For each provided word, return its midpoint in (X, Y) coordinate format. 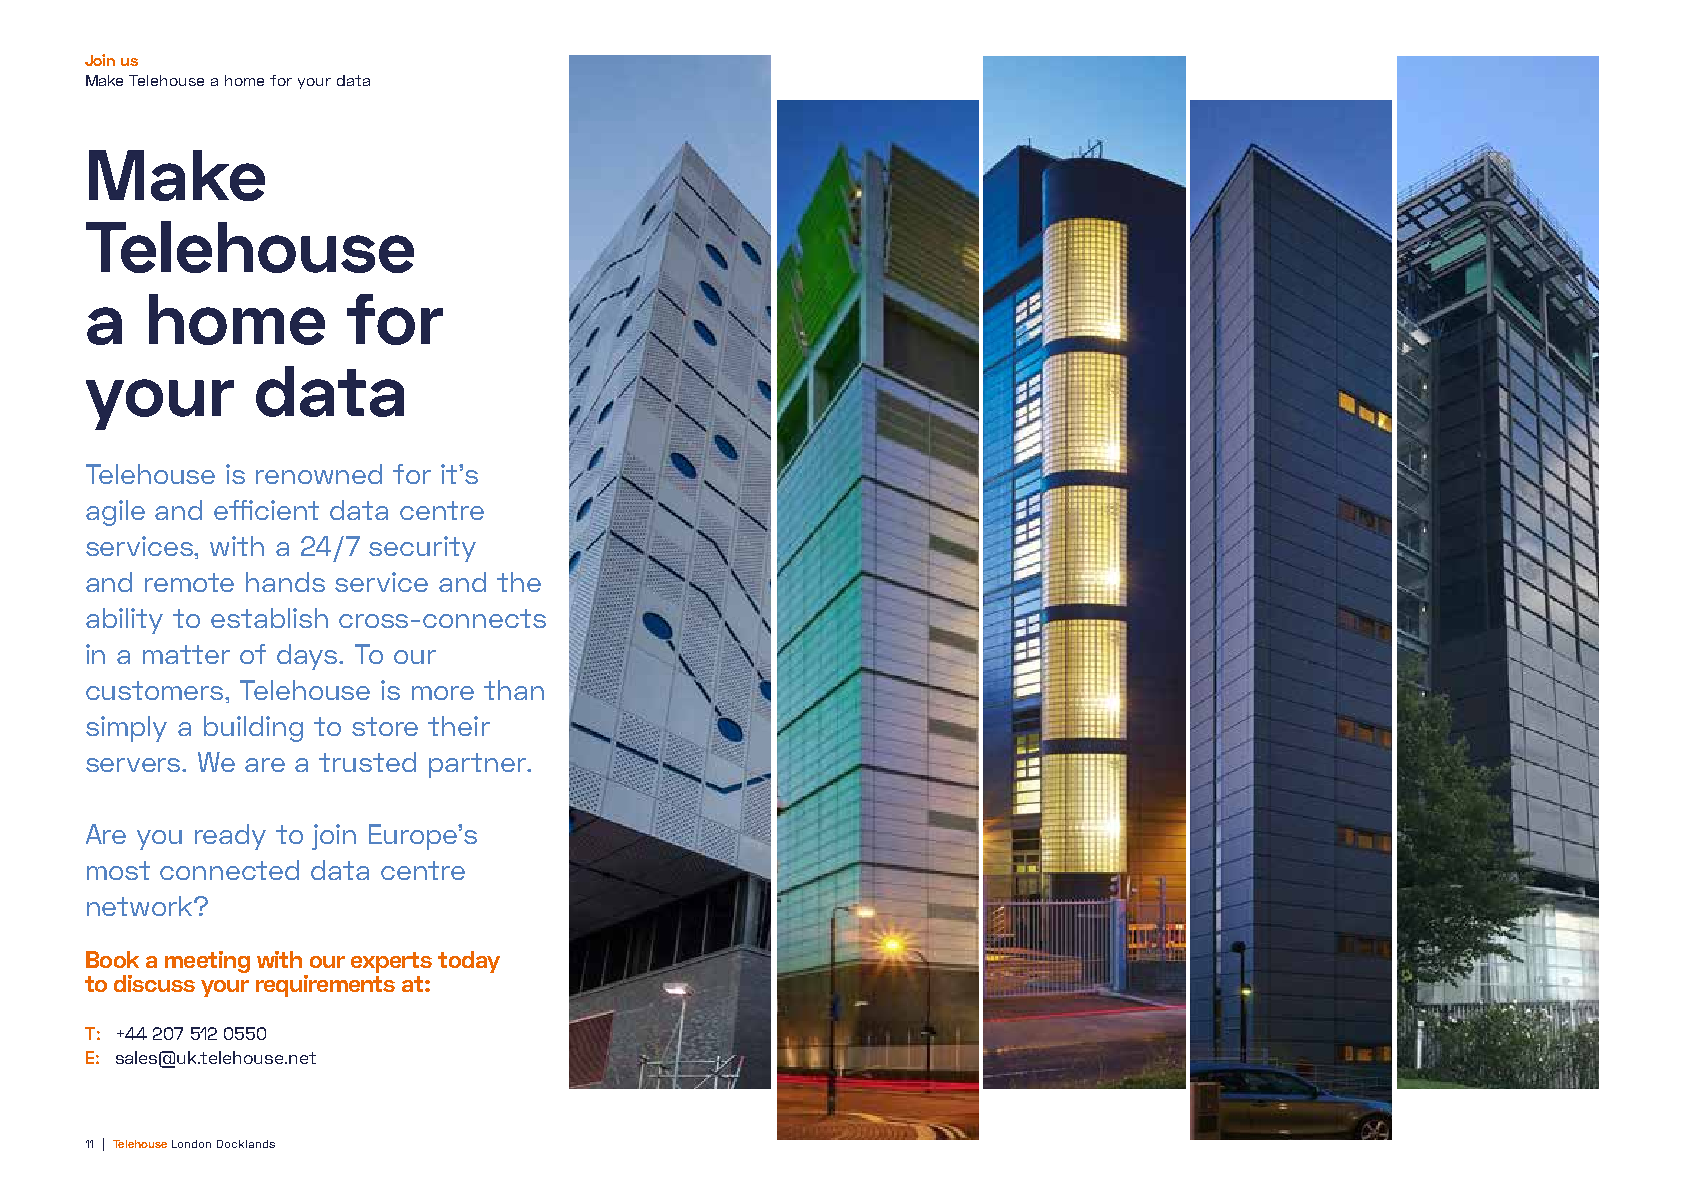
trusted (367, 762)
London (191, 1144)
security (422, 549)
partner (478, 765)
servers (135, 765)
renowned (319, 474)
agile (115, 513)
